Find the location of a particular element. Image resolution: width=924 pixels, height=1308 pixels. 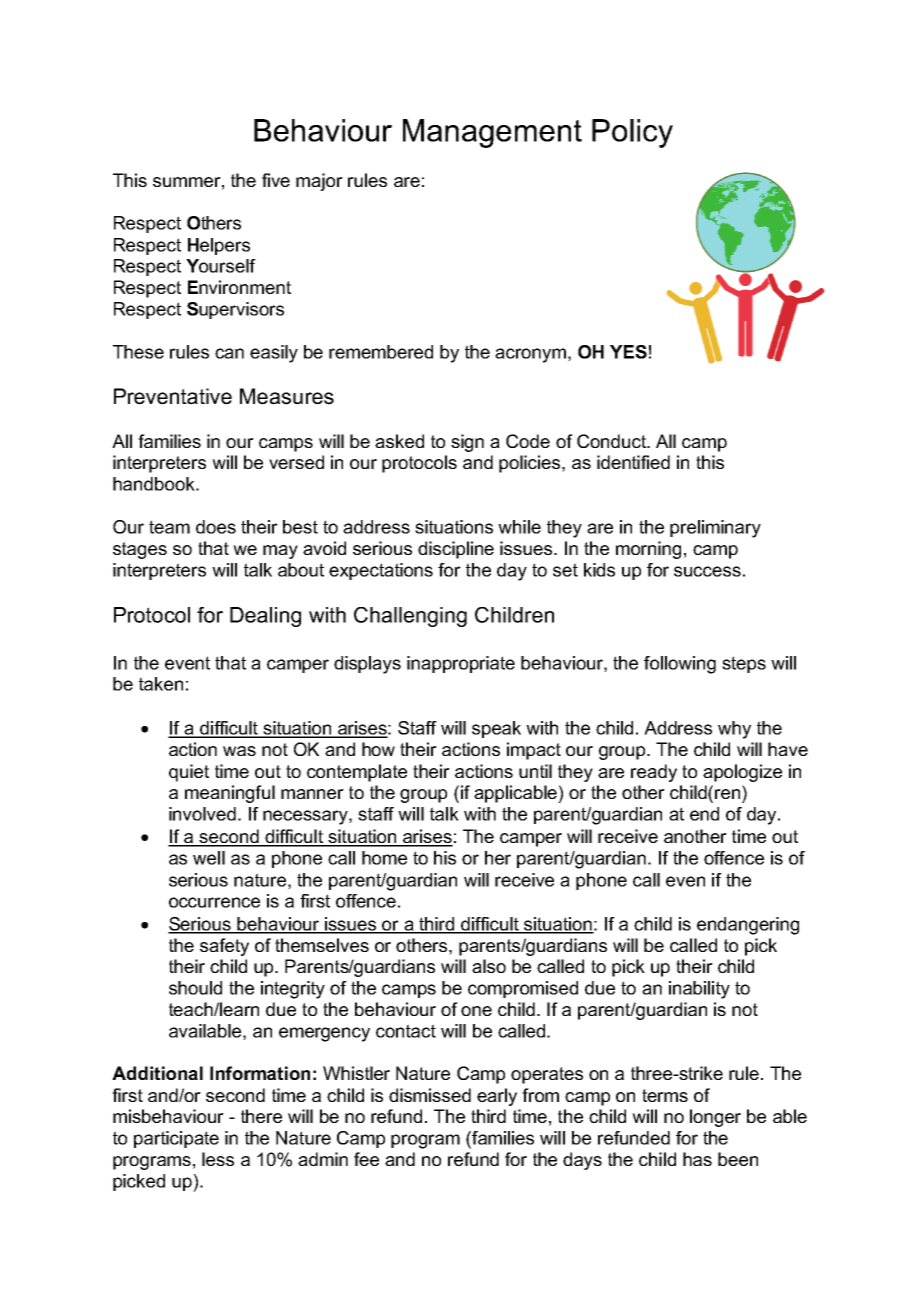

following is located at coordinates (680, 665).
